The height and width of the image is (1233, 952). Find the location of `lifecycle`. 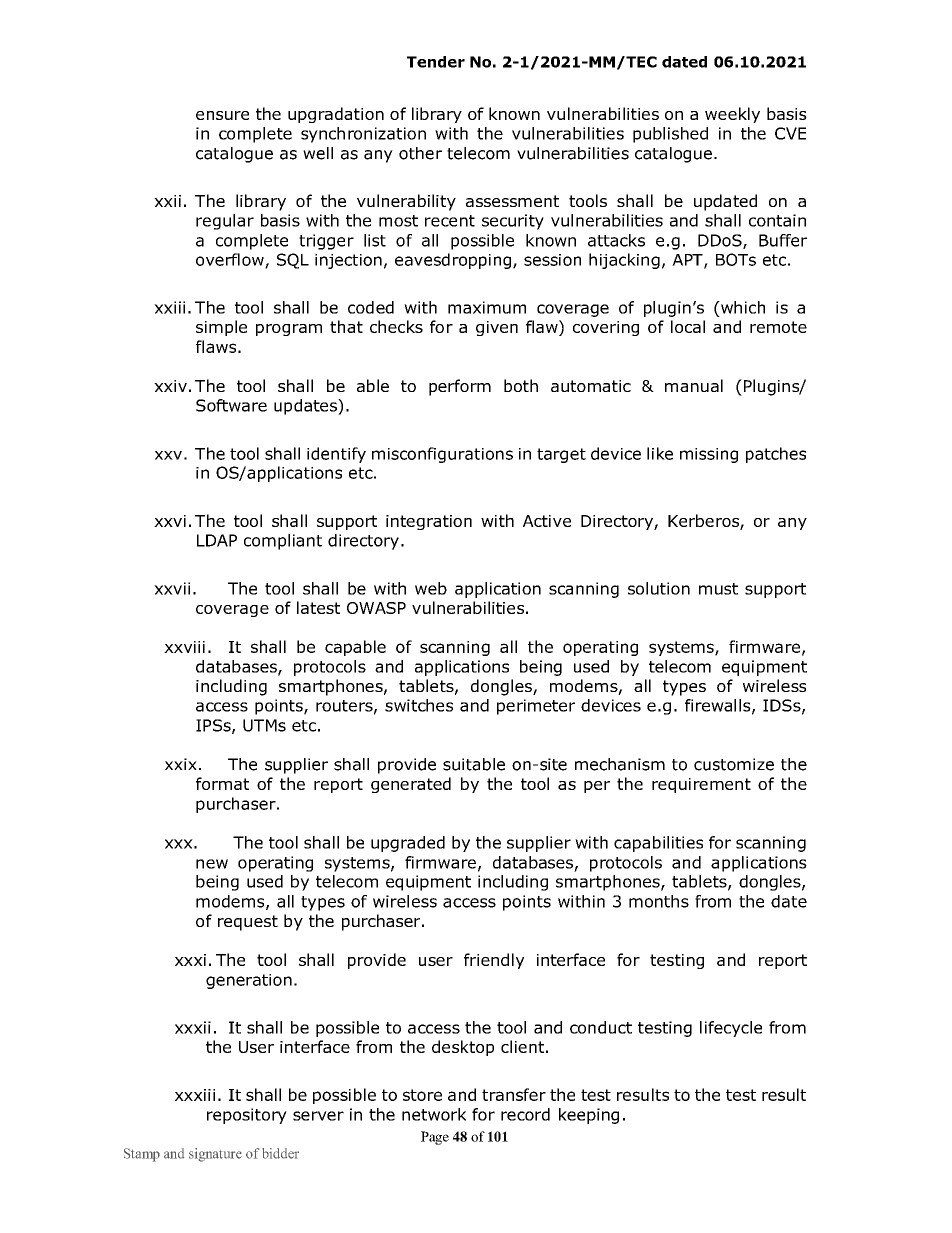

lifecycle is located at coordinates (731, 1029).
